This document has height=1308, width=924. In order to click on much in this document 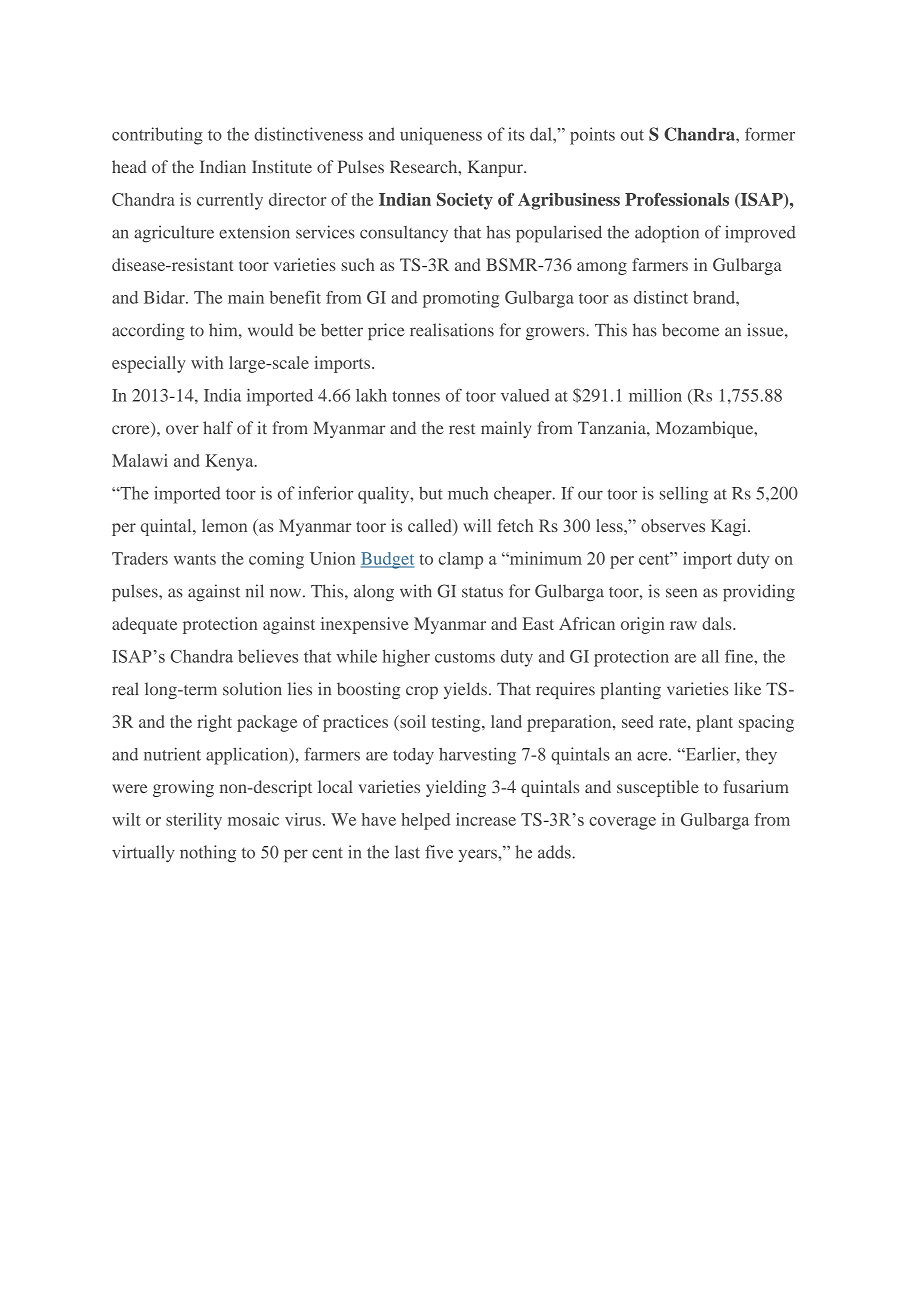, I will do `click(468, 493)`.
